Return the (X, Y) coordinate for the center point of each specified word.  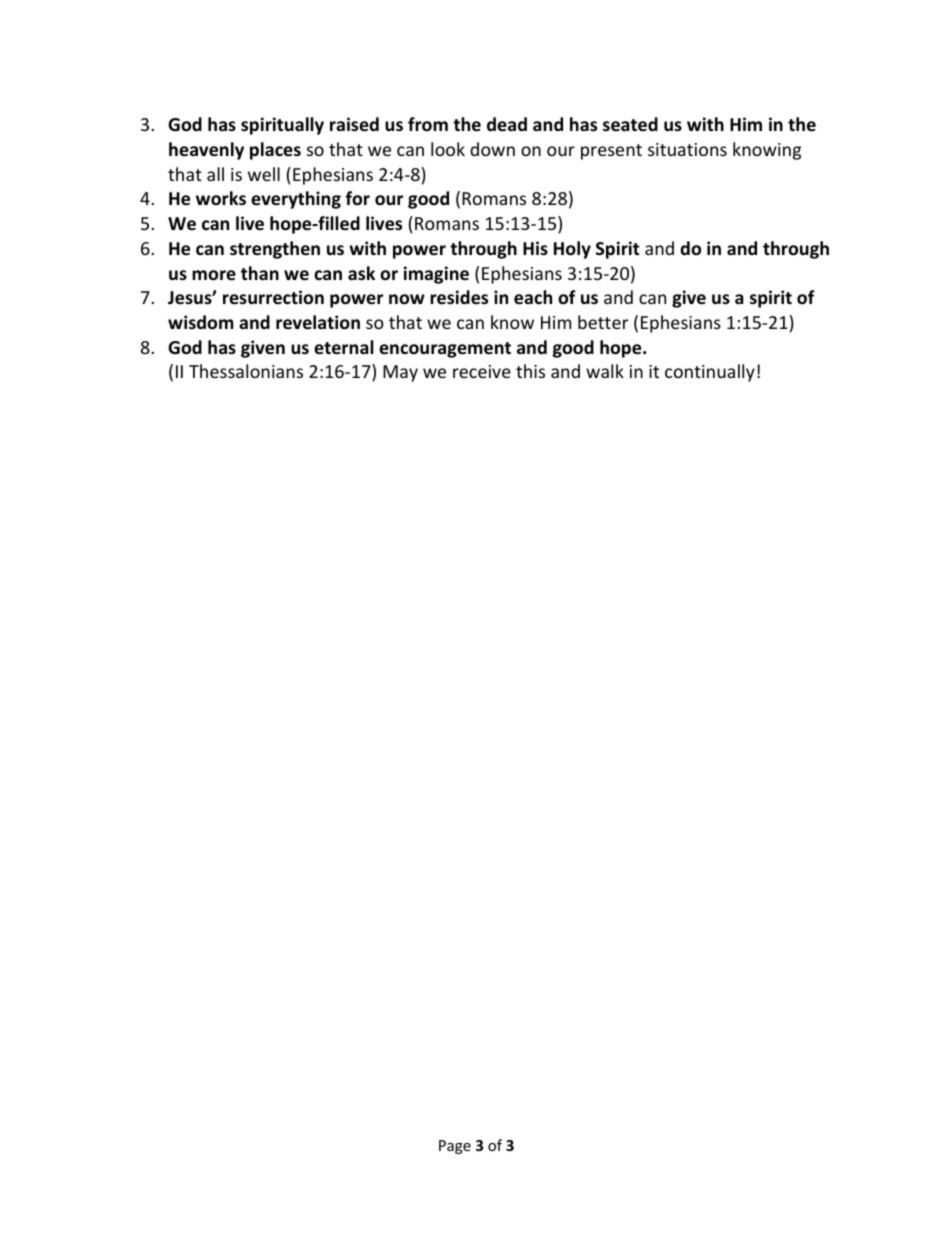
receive (482, 371)
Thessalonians (246, 371)
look (448, 149)
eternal (344, 347)
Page (455, 1147)
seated (630, 124)
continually (710, 373)
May (400, 373)
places (275, 151)
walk (605, 371)
